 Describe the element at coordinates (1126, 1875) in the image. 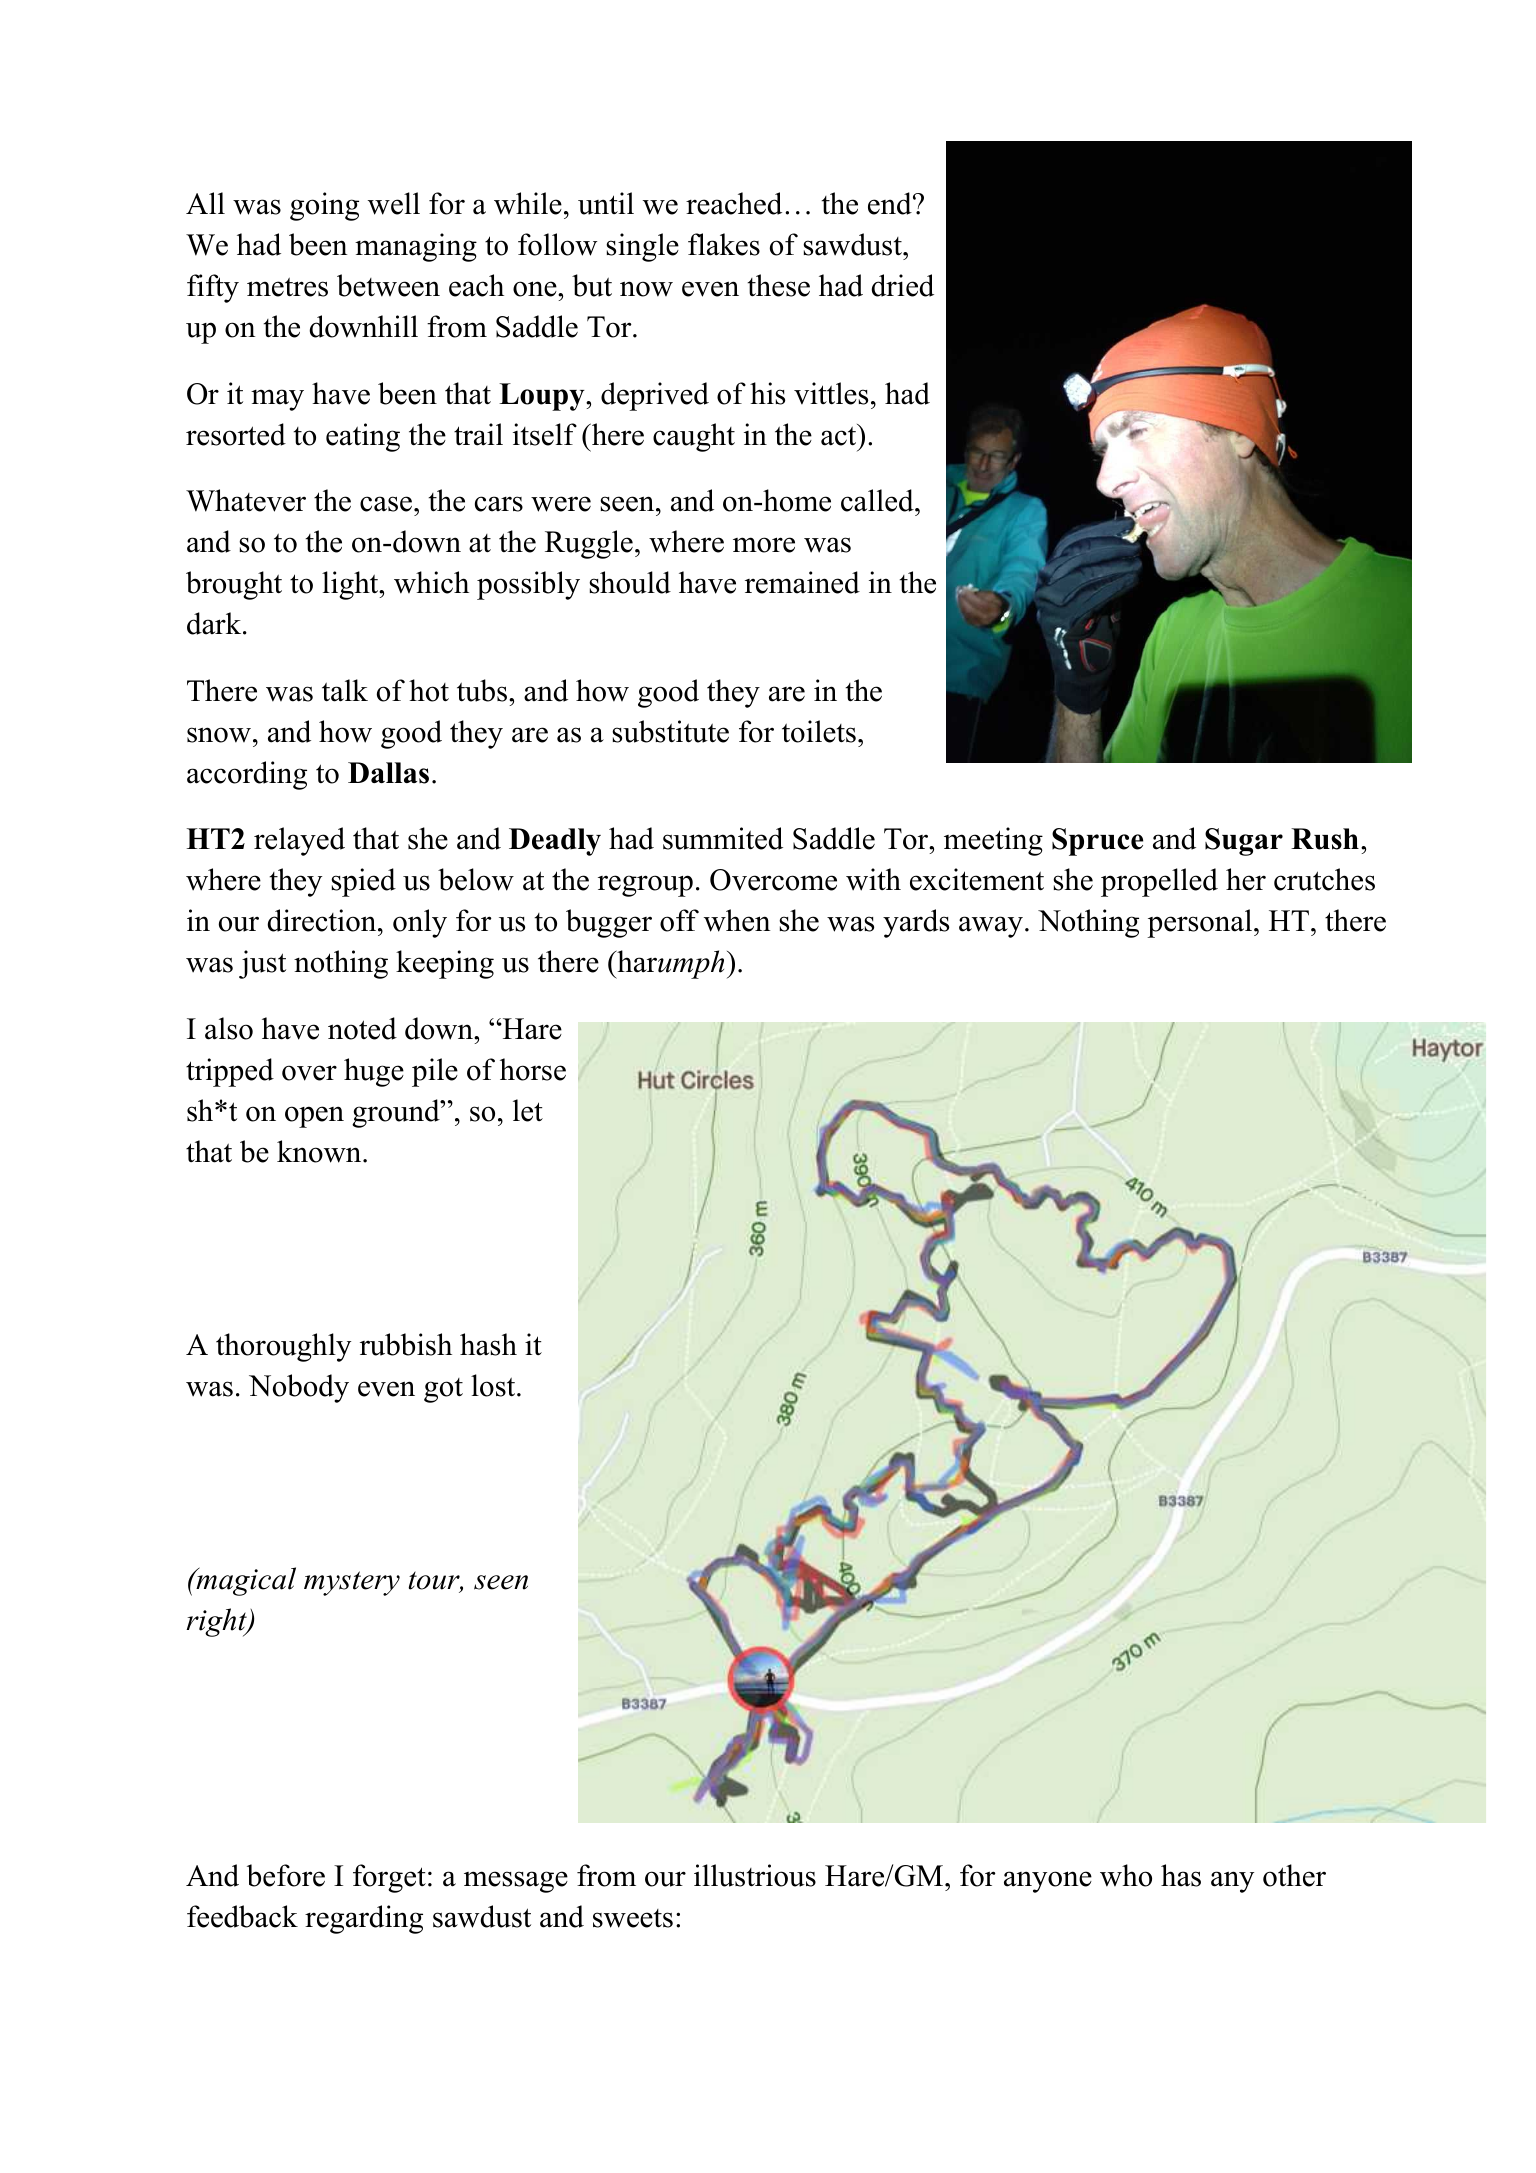

I see `who` at that location.
